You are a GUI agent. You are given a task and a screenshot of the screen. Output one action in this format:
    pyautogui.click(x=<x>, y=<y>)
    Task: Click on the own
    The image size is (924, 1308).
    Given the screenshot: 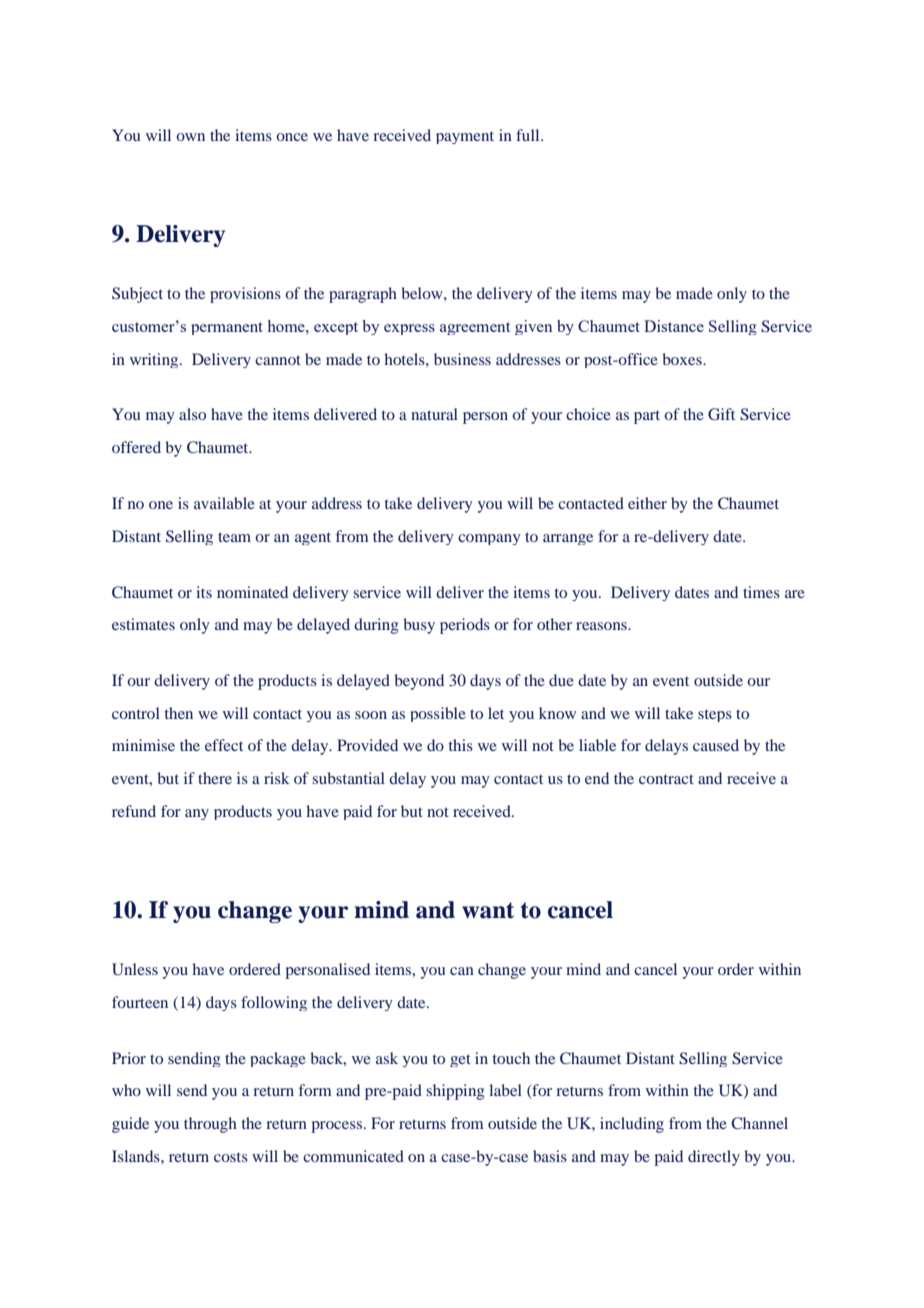 What is the action you would take?
    pyautogui.click(x=190, y=137)
